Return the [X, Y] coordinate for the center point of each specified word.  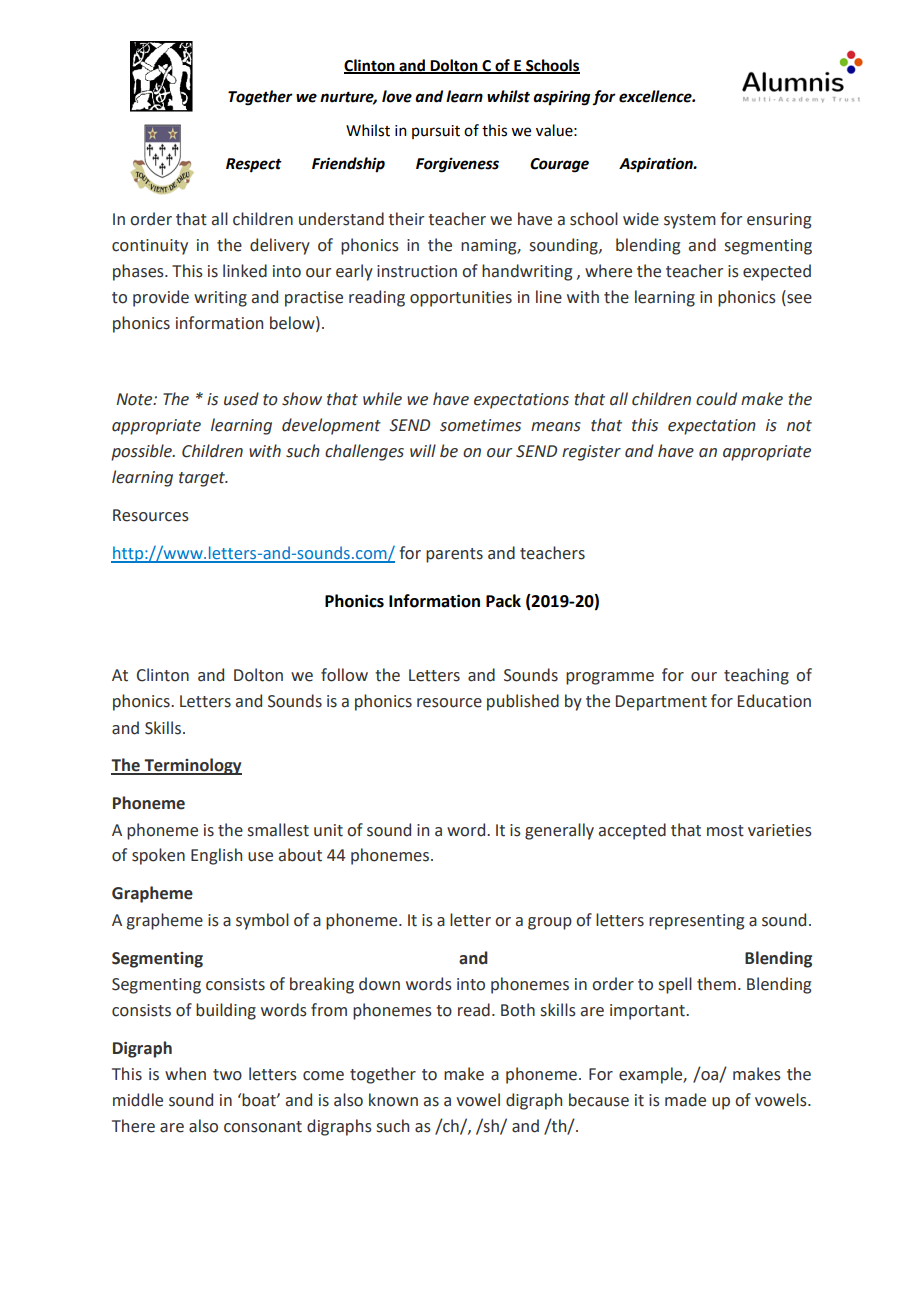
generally [559, 831]
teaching [756, 676]
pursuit [436, 132]
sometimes [480, 425]
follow [344, 675]
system [690, 221]
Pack [503, 601]
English [216, 856]
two [227, 1075]
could [716, 399]
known [393, 1100]
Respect [254, 165]
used [241, 399]
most [725, 831]
